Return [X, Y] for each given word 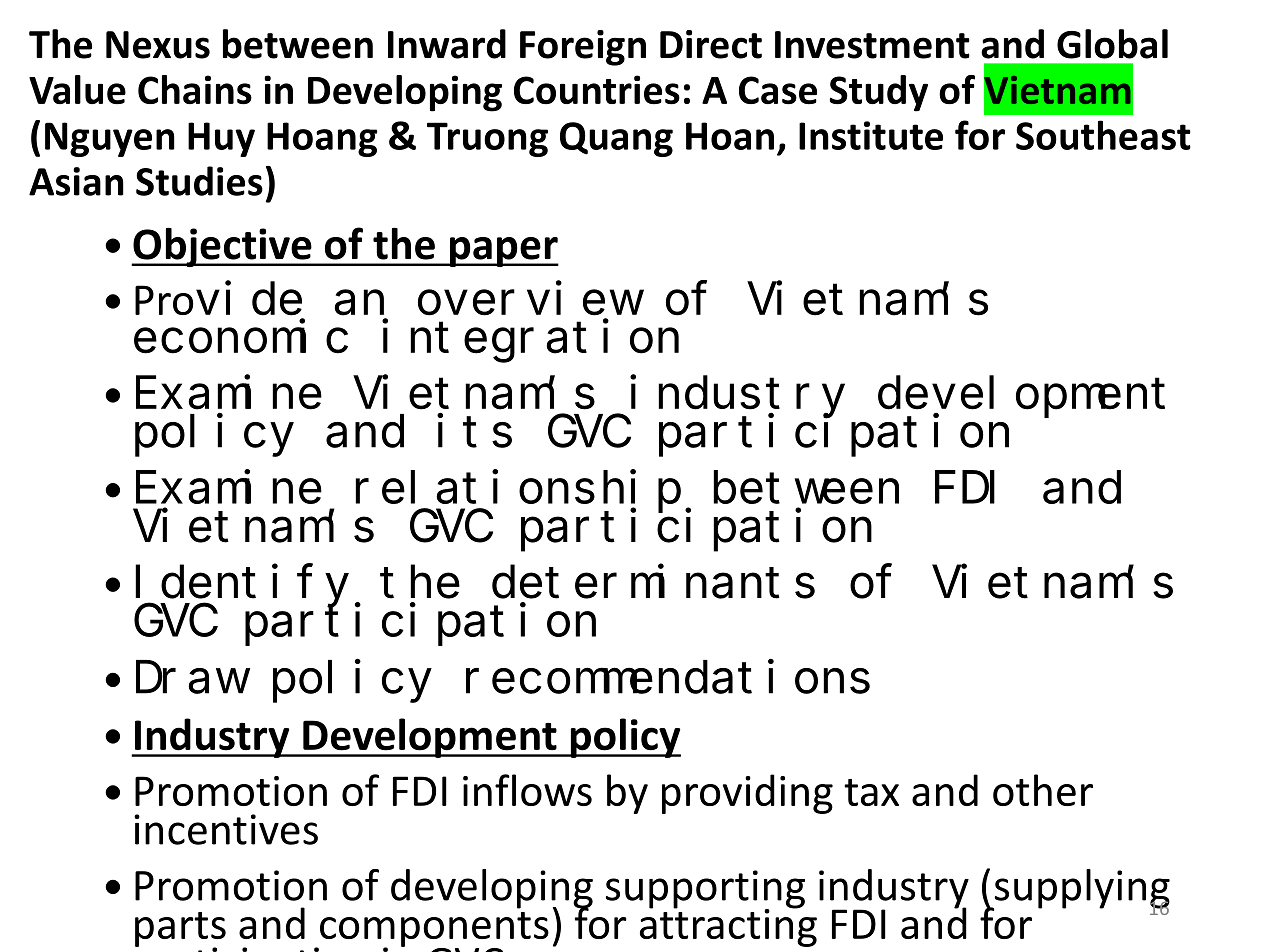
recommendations [668, 677]
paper [503, 252]
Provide [218, 299]
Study [879, 93]
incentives [226, 829]
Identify [242, 586]
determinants [653, 582]
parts [180, 930]
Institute [871, 135]
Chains [195, 90]
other [1043, 790]
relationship [518, 492]
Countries [597, 90]
